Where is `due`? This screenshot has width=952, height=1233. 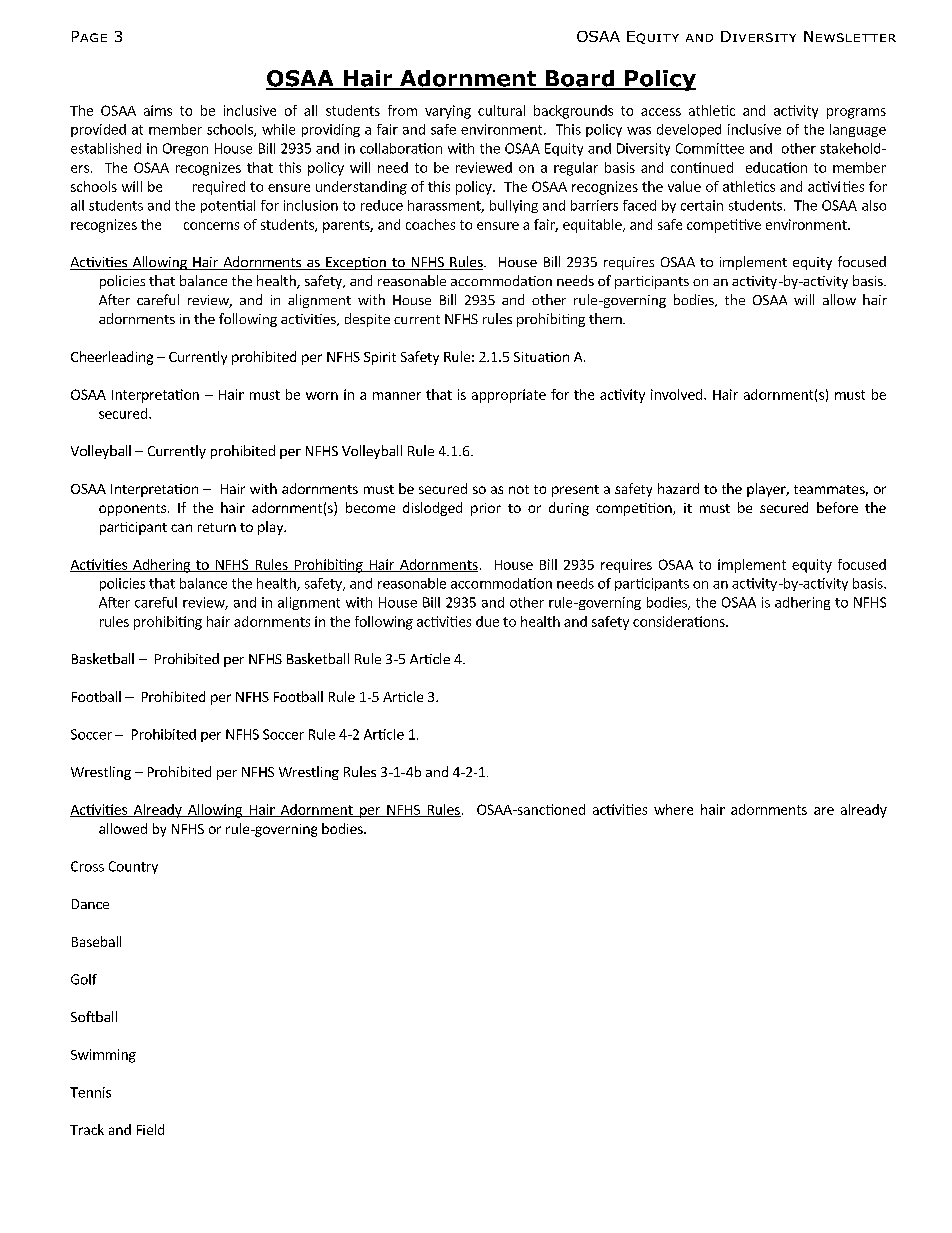
due is located at coordinates (487, 621).
